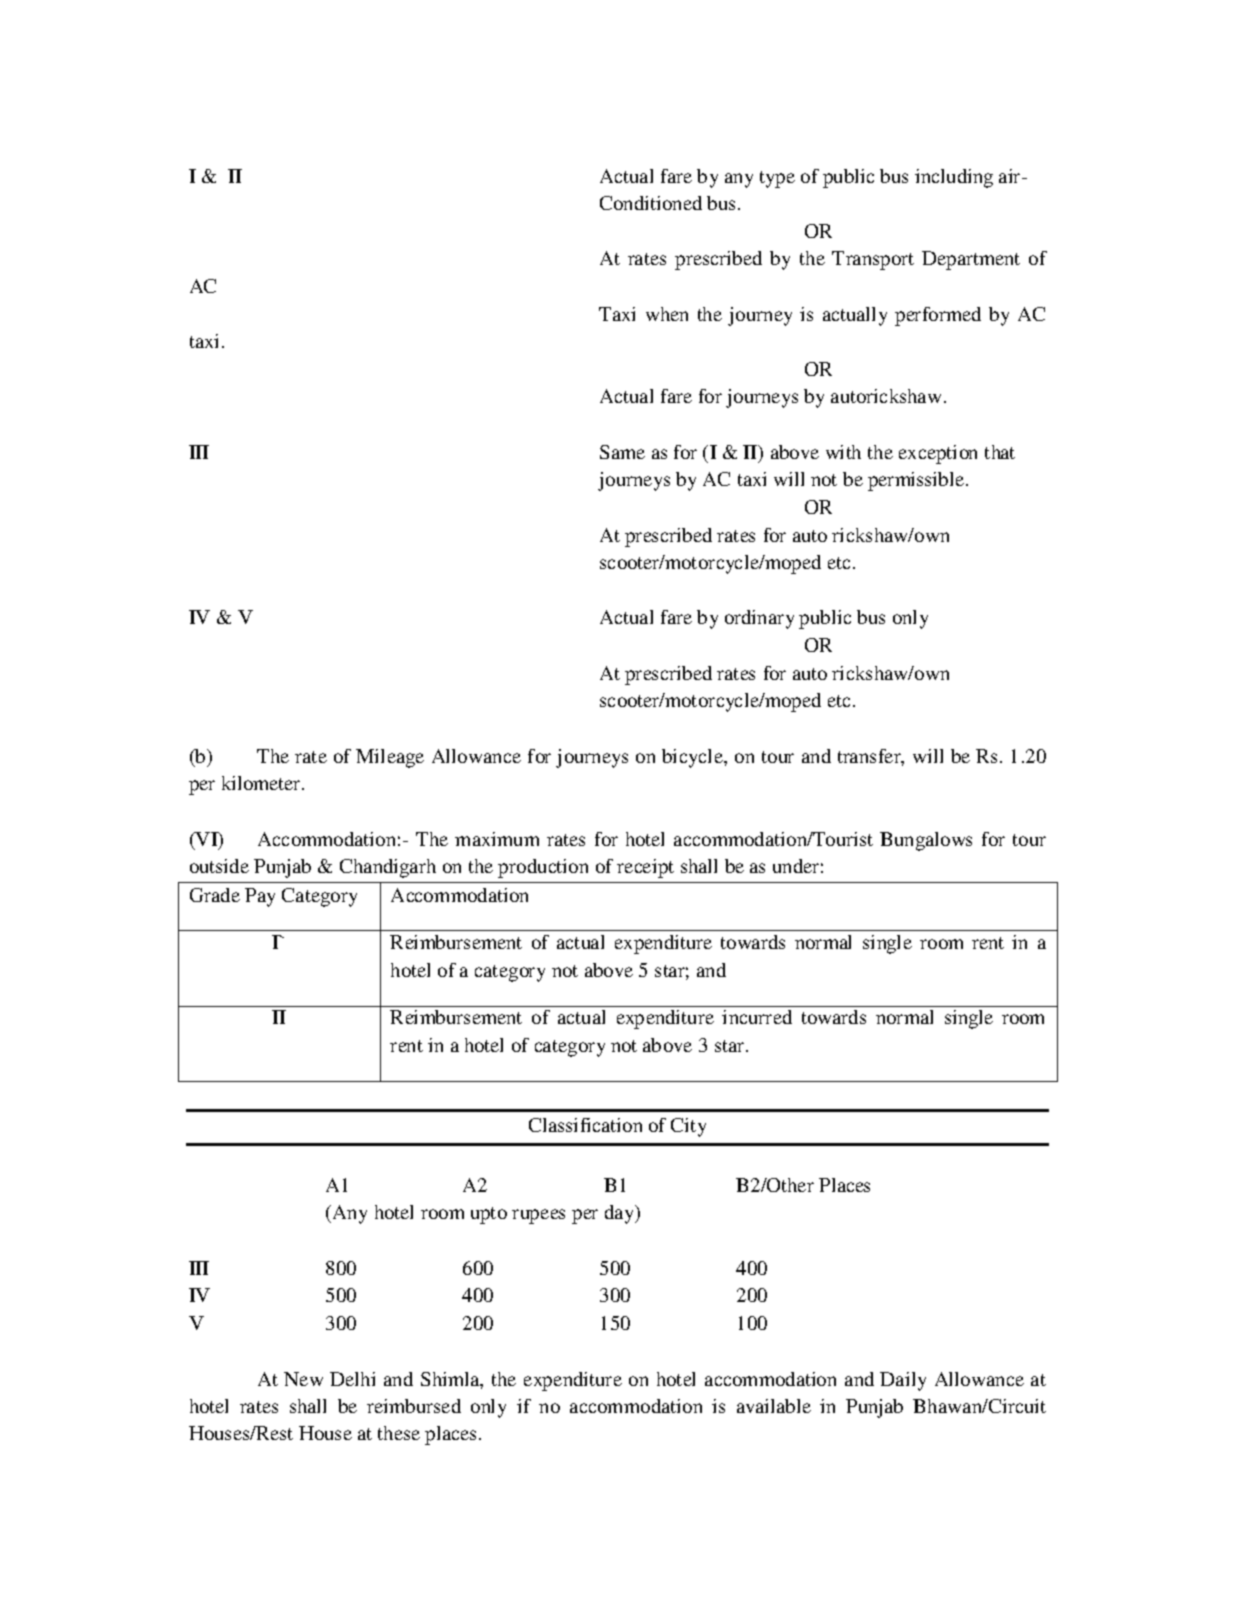  I want to click on incurred, so click(757, 1017).
